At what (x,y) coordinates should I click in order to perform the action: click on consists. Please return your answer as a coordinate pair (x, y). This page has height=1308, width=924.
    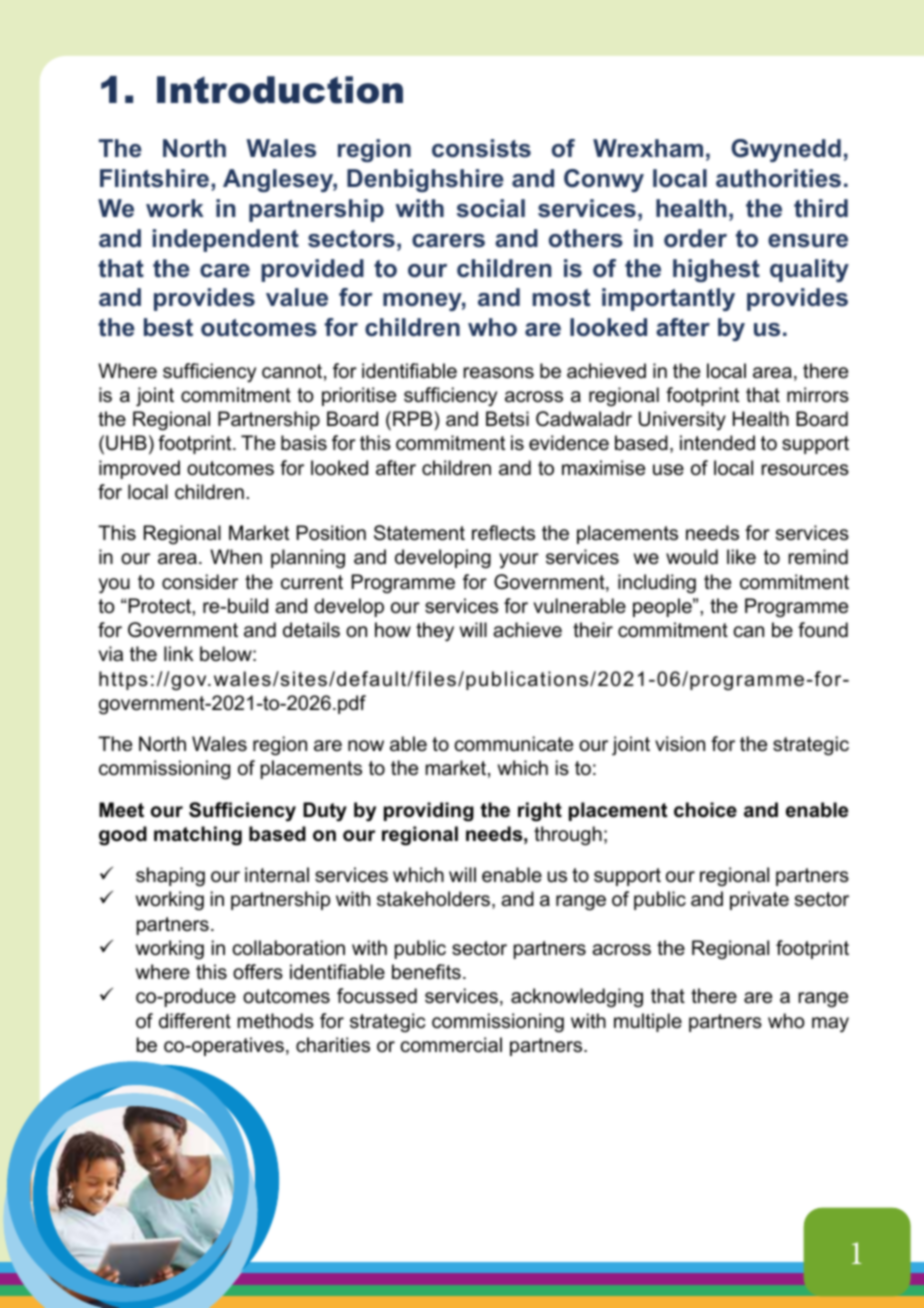
    Looking at the image, I should click on (481, 148).
